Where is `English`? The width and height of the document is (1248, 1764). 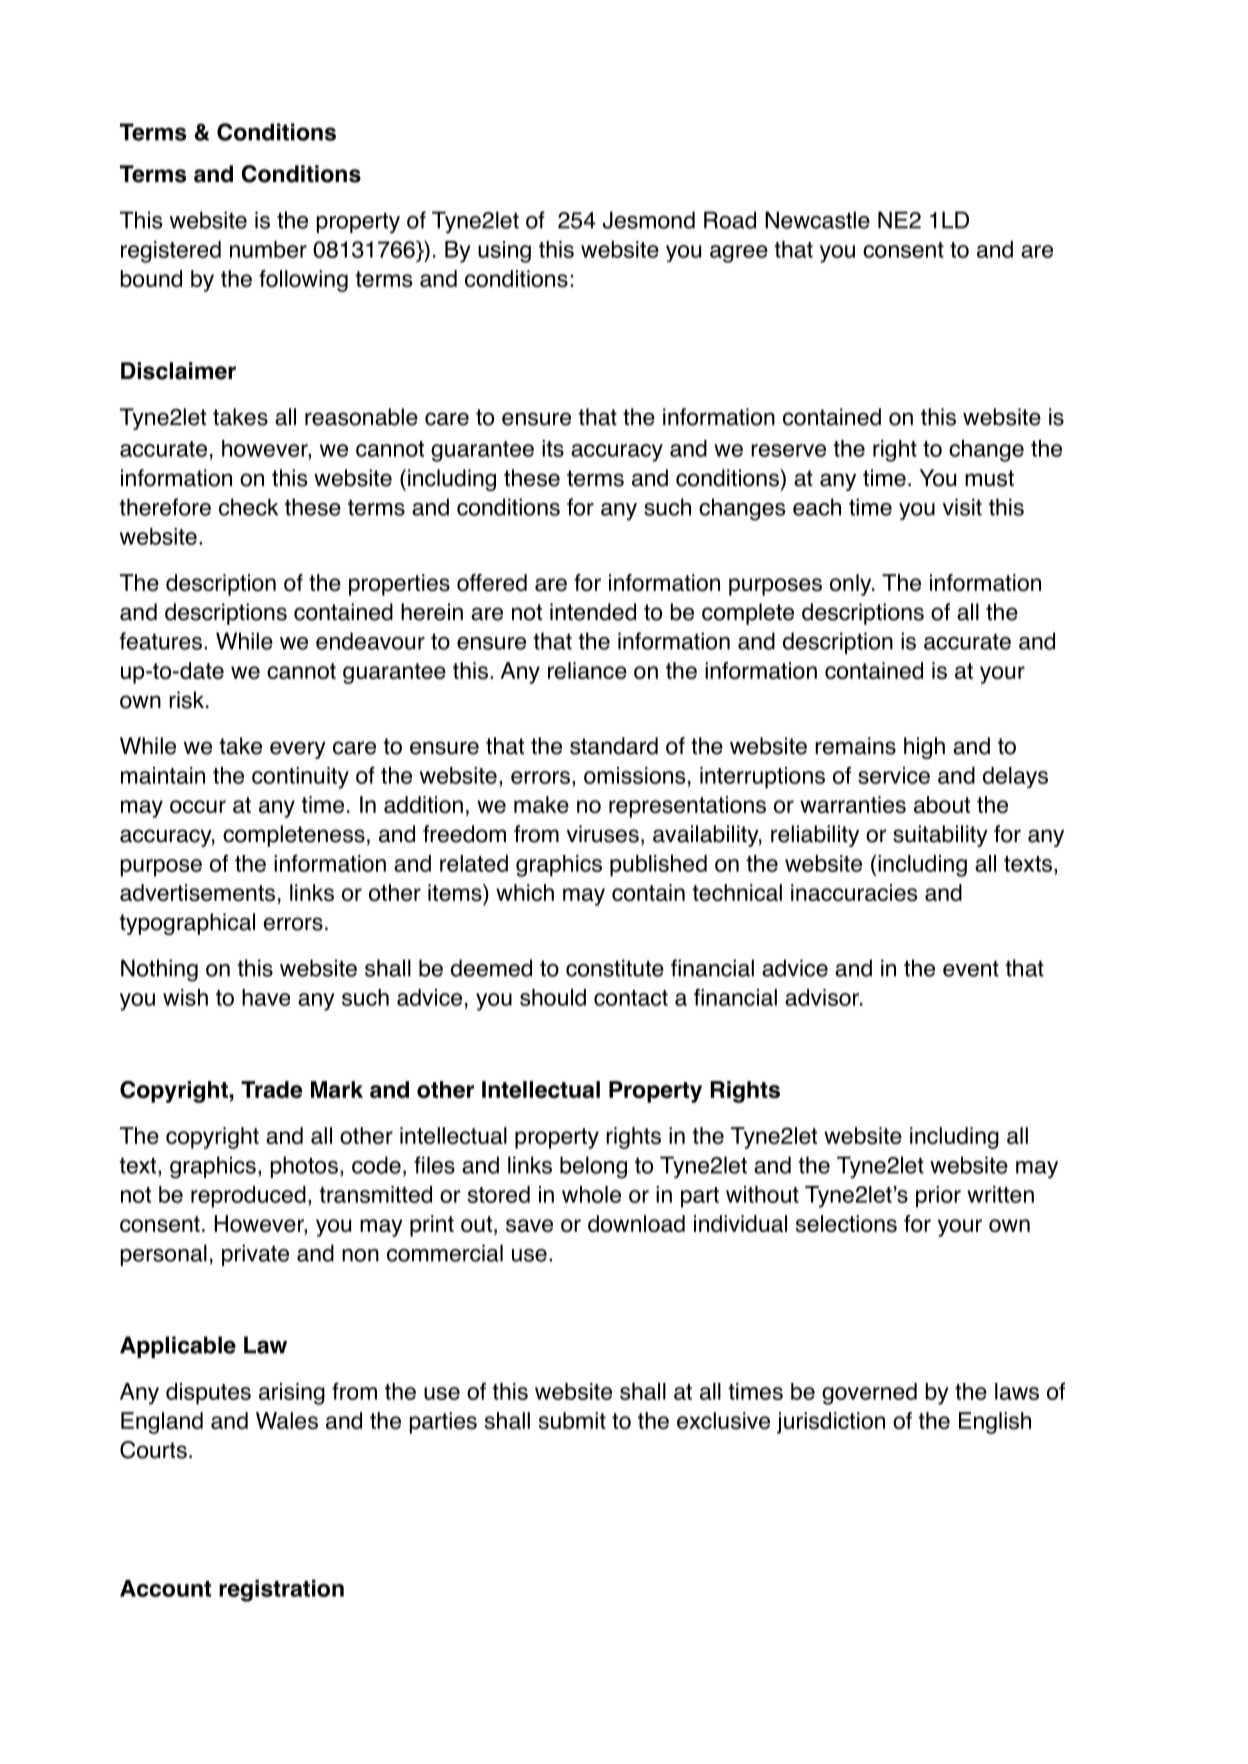
English is located at coordinates (995, 1423).
